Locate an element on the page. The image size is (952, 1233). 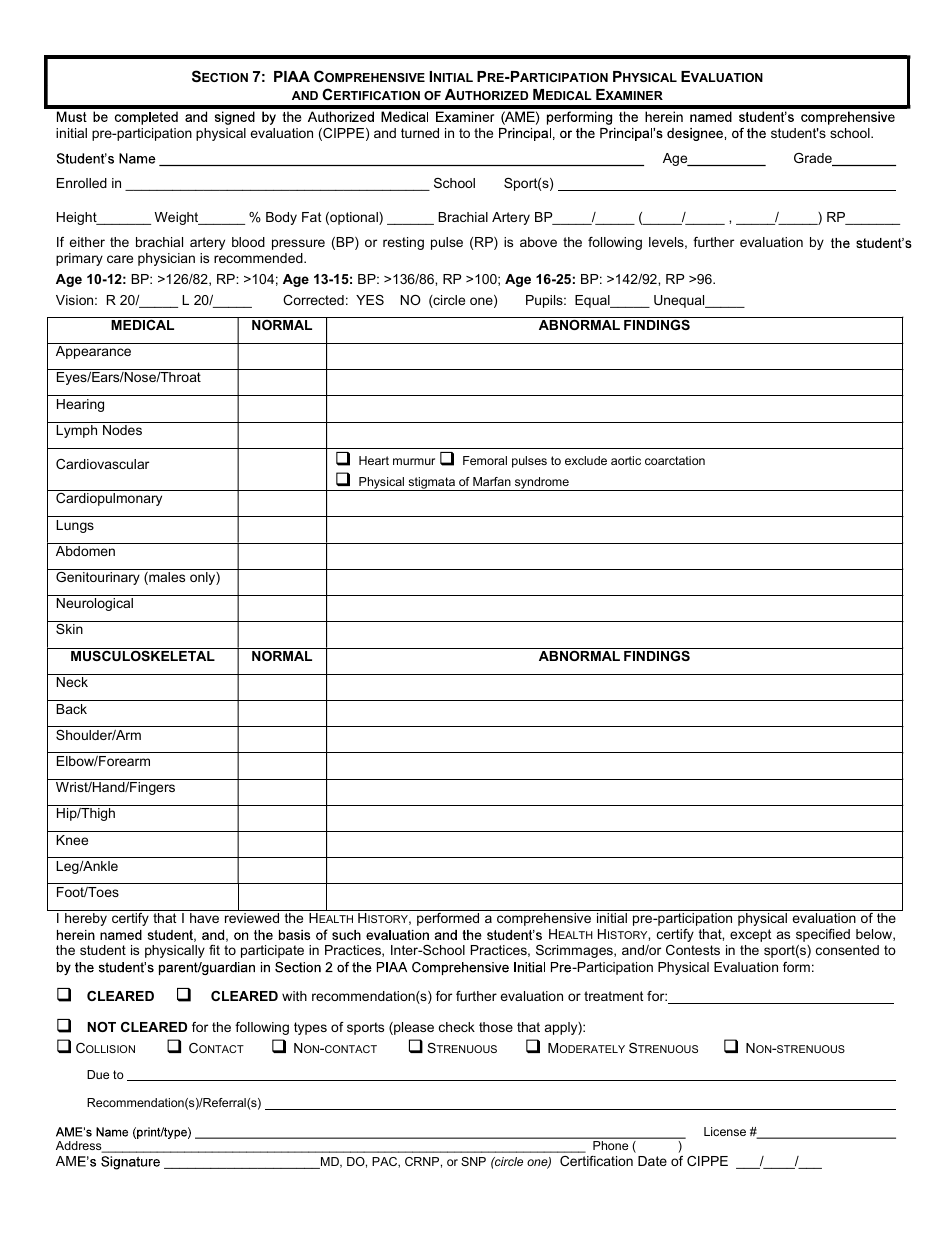
Grade is located at coordinates (814, 159).
